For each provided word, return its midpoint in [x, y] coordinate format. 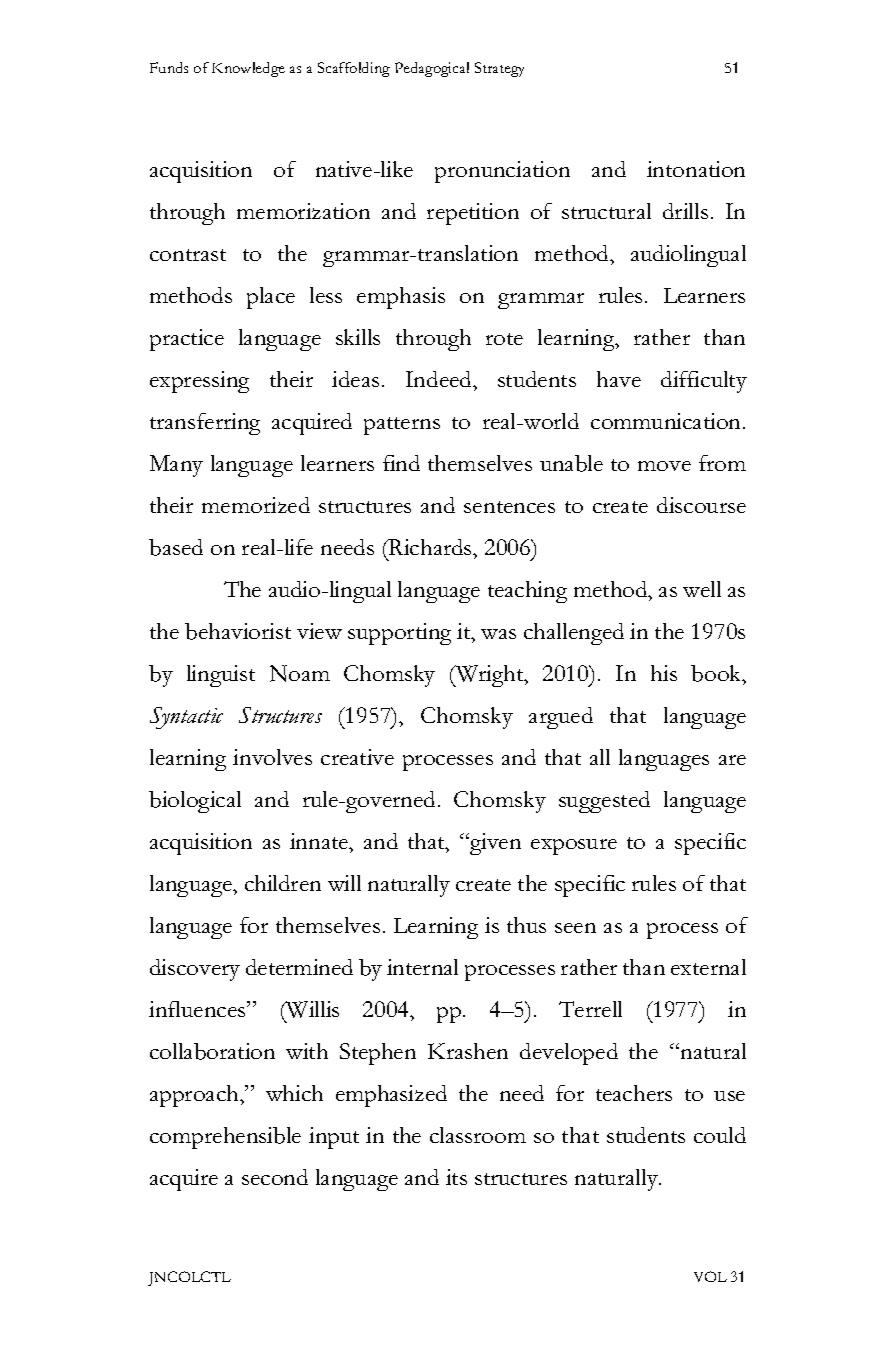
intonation [696, 169]
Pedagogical [432, 69]
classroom [478, 1135]
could [720, 1135]
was [498, 634]
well [702, 589]
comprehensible [225, 1138]
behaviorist [238, 631]
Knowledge [248, 69]
